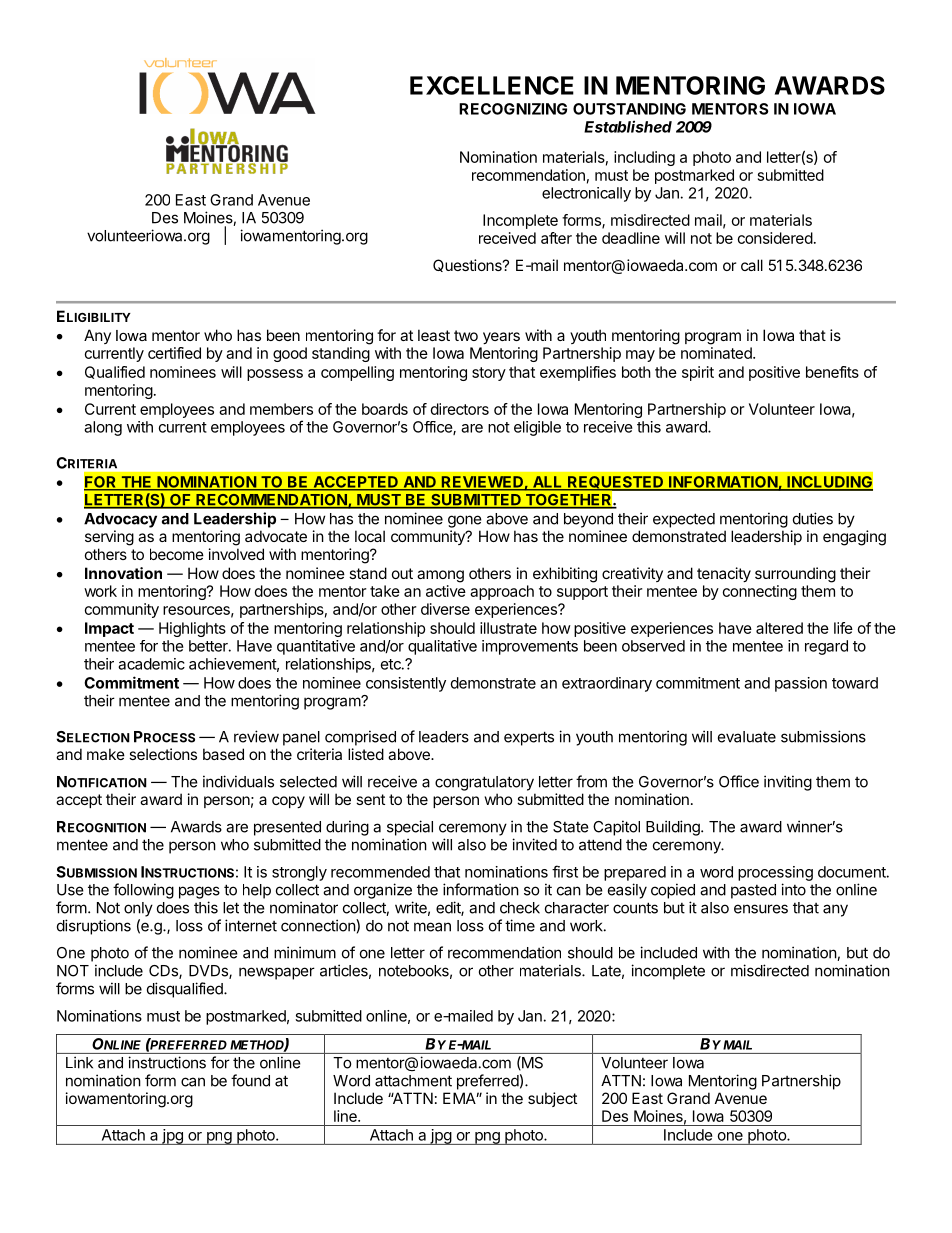 This screenshot has height=1233, width=952. What do you see at coordinates (123, 573) in the screenshot?
I see `Innovation` at bounding box center [123, 573].
